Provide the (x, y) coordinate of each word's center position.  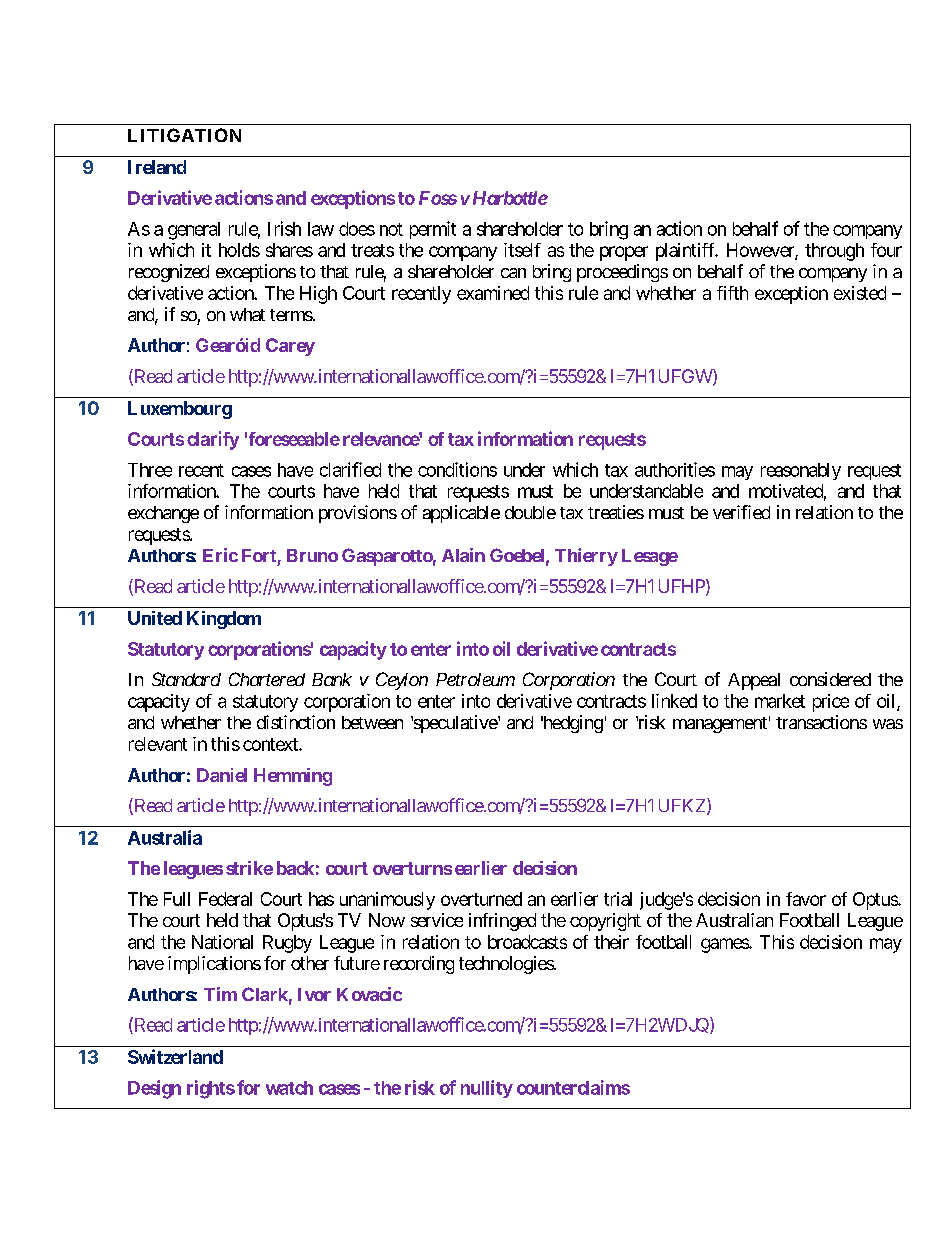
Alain (463, 555)
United (155, 618)
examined (493, 293)
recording (419, 965)
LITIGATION (184, 135)
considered (830, 679)
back (295, 868)
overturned (481, 899)
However (761, 251)
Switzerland (175, 1056)
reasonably (801, 471)
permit (433, 230)
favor (806, 899)
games (725, 945)
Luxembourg (180, 410)
